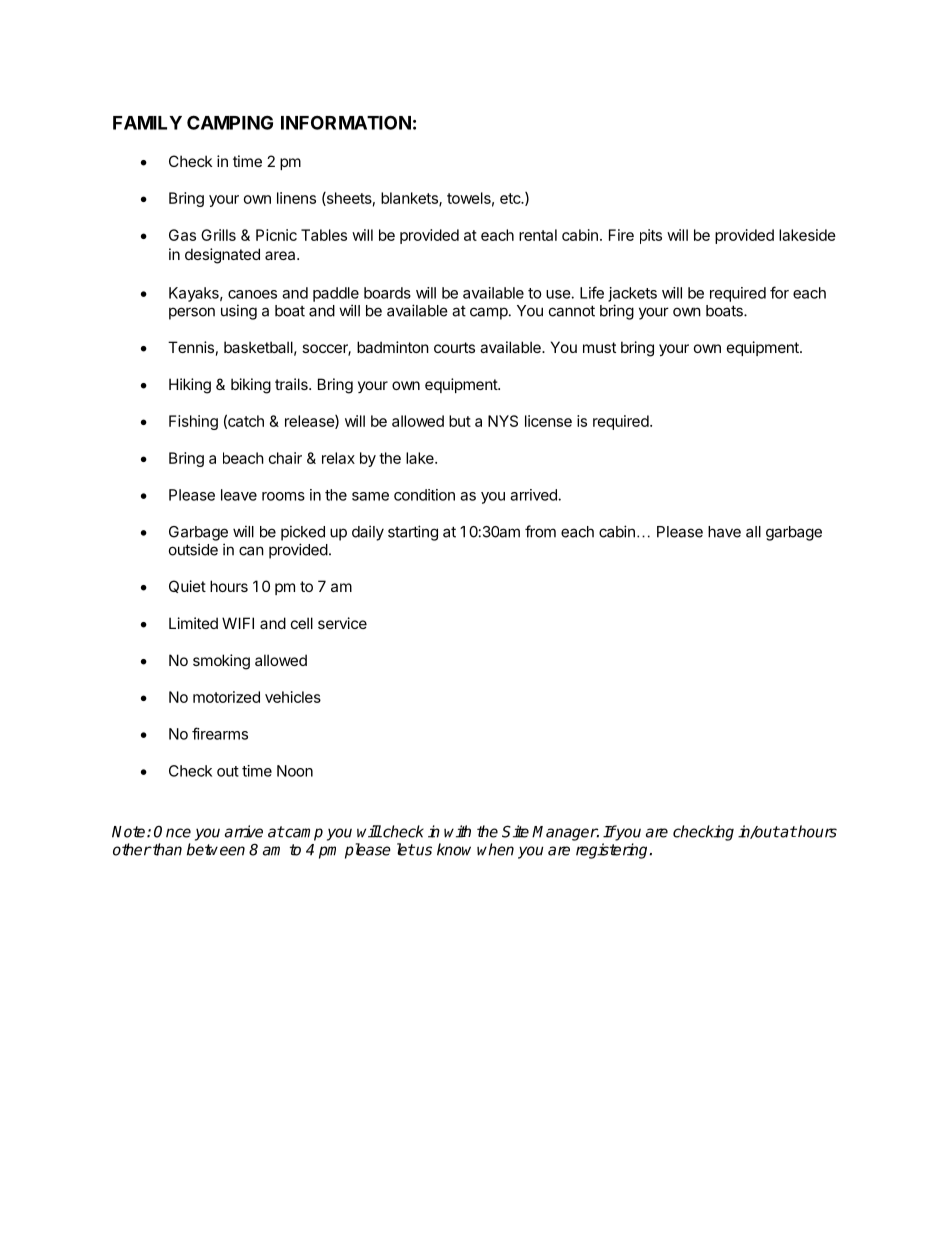  What do you see at coordinates (651, 236) in the page?
I see `pits` at bounding box center [651, 236].
